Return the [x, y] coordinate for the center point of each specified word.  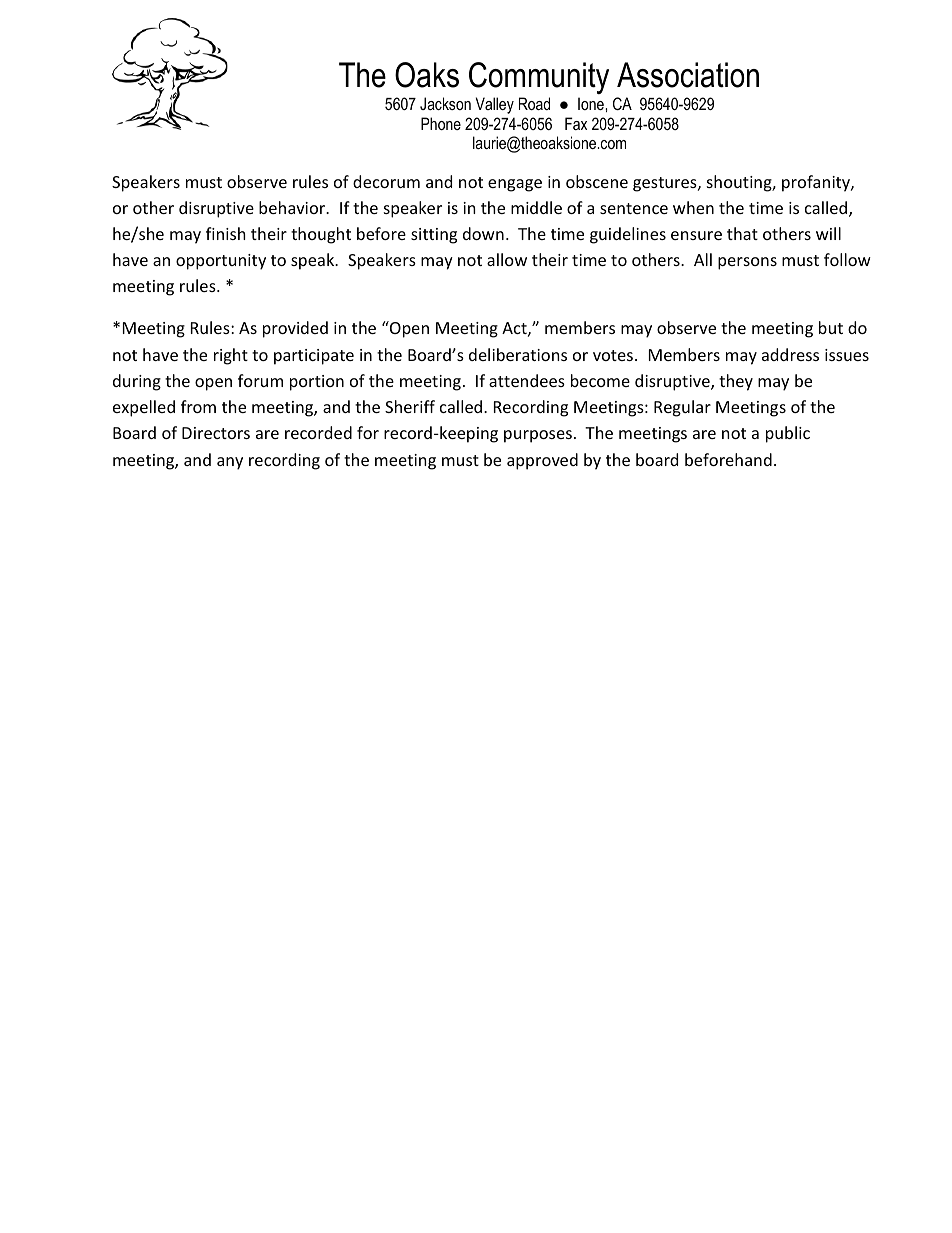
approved [542, 461]
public [788, 434]
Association [688, 75]
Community [539, 78]
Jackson [445, 103]
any [230, 463]
